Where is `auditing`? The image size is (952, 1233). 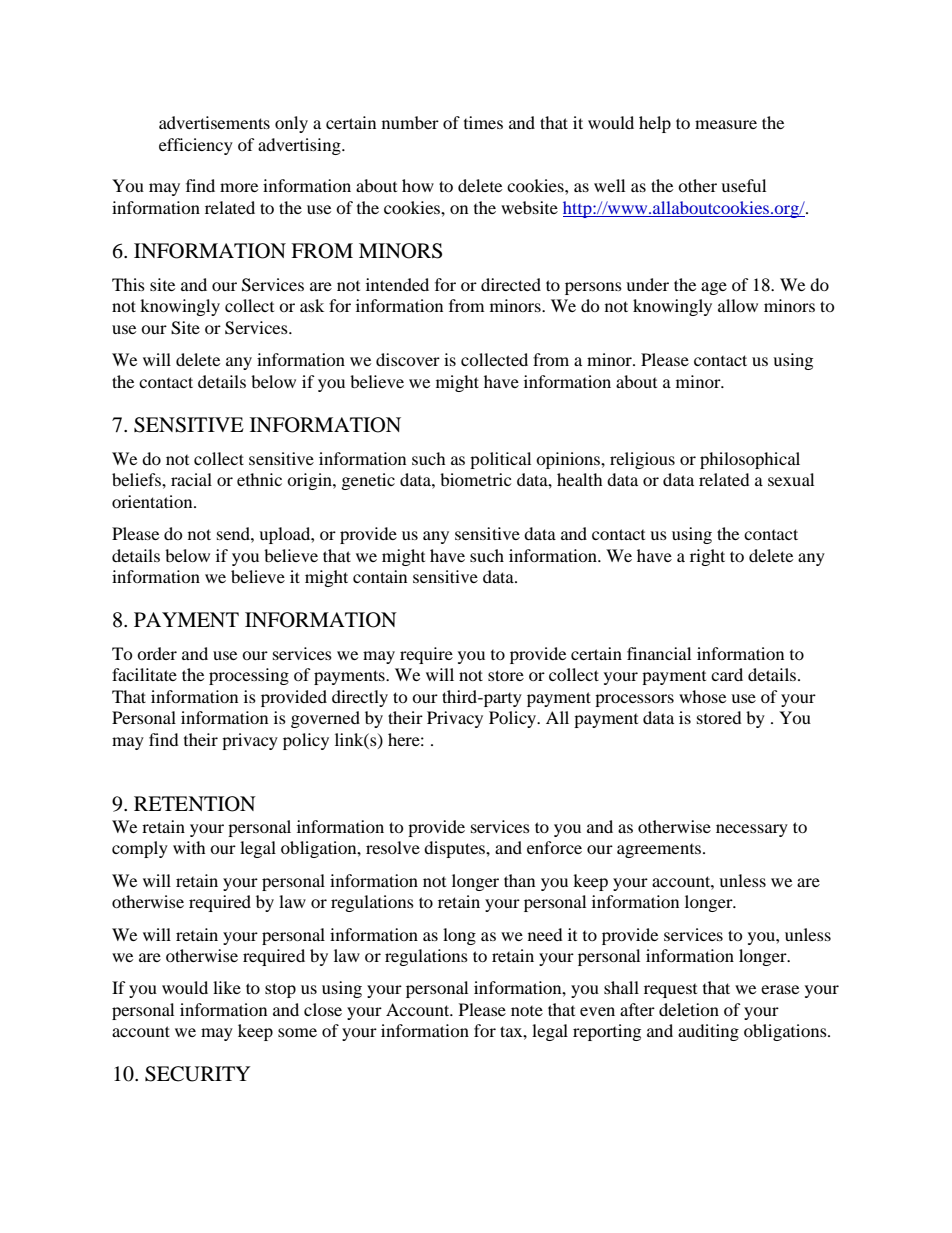 auditing is located at coordinates (708, 1032).
